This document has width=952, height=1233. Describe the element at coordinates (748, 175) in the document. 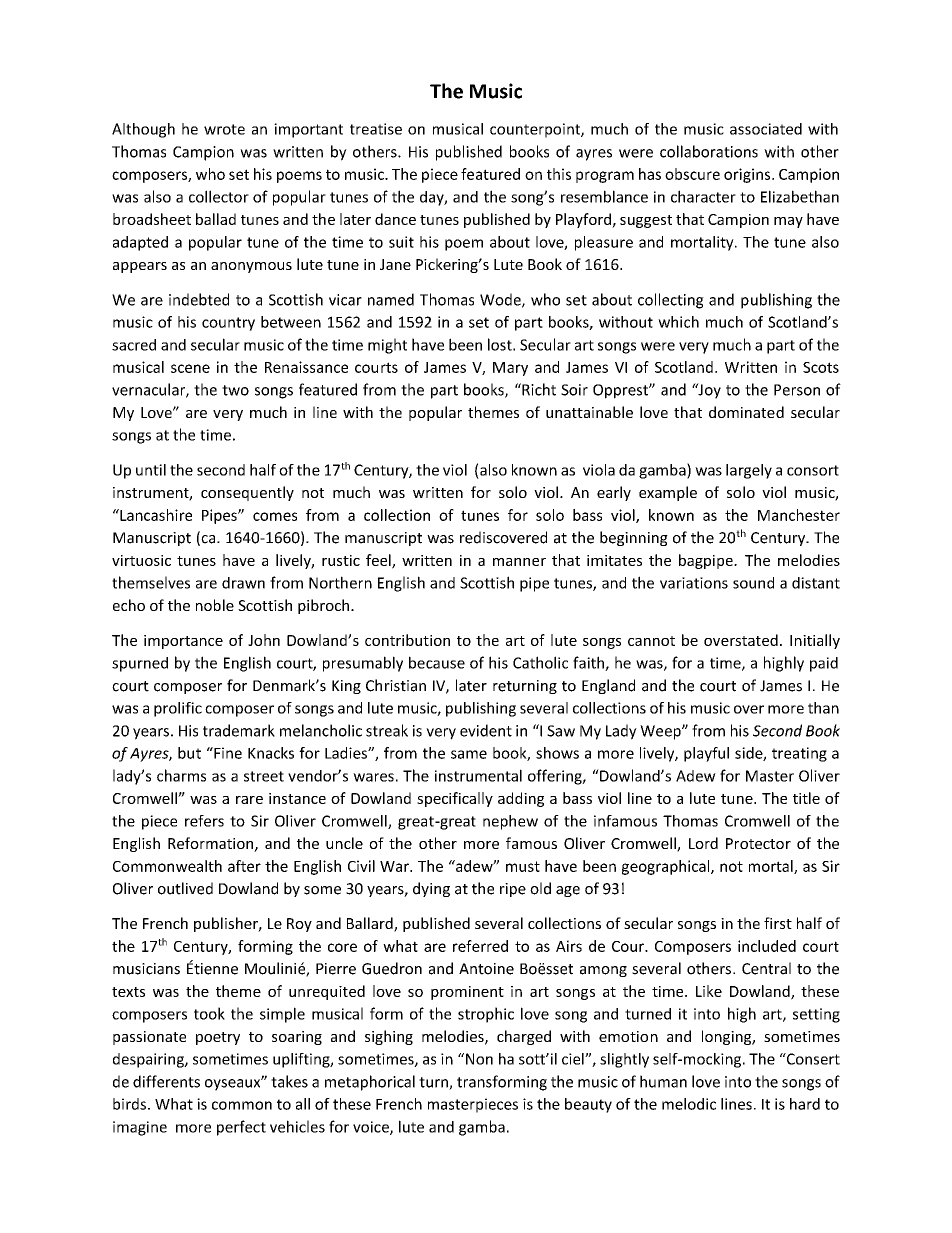

I see `origins` at that location.
